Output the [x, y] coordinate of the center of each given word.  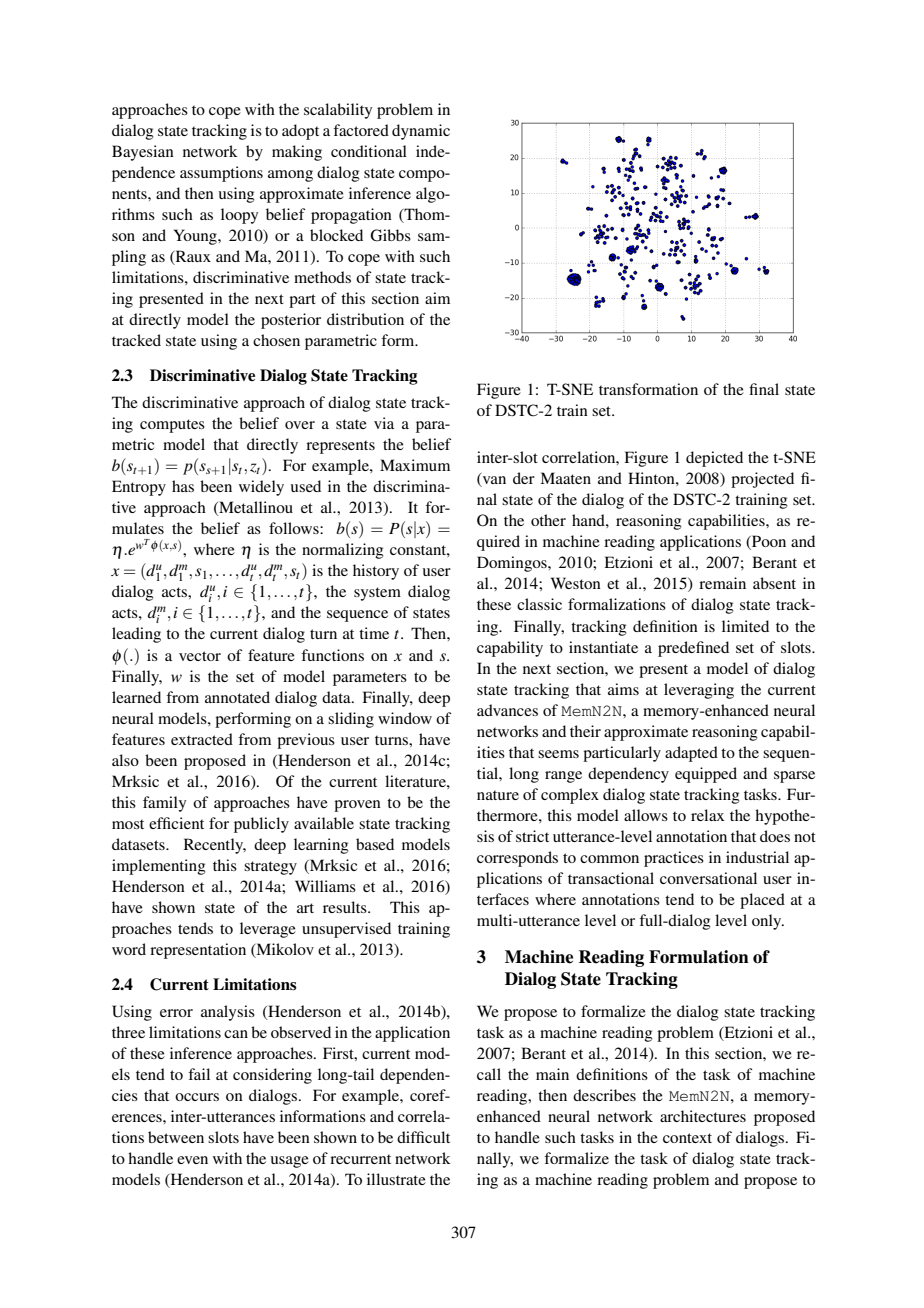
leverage [268, 930]
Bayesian [143, 153]
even [192, 1160]
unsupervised [346, 930]
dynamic [421, 132]
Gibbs [390, 235]
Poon [768, 542]
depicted [714, 459]
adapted [691, 754]
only [768, 922]
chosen [276, 340]
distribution [365, 319]
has [183, 486]
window [405, 718]
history [376, 572]
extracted [202, 739]
